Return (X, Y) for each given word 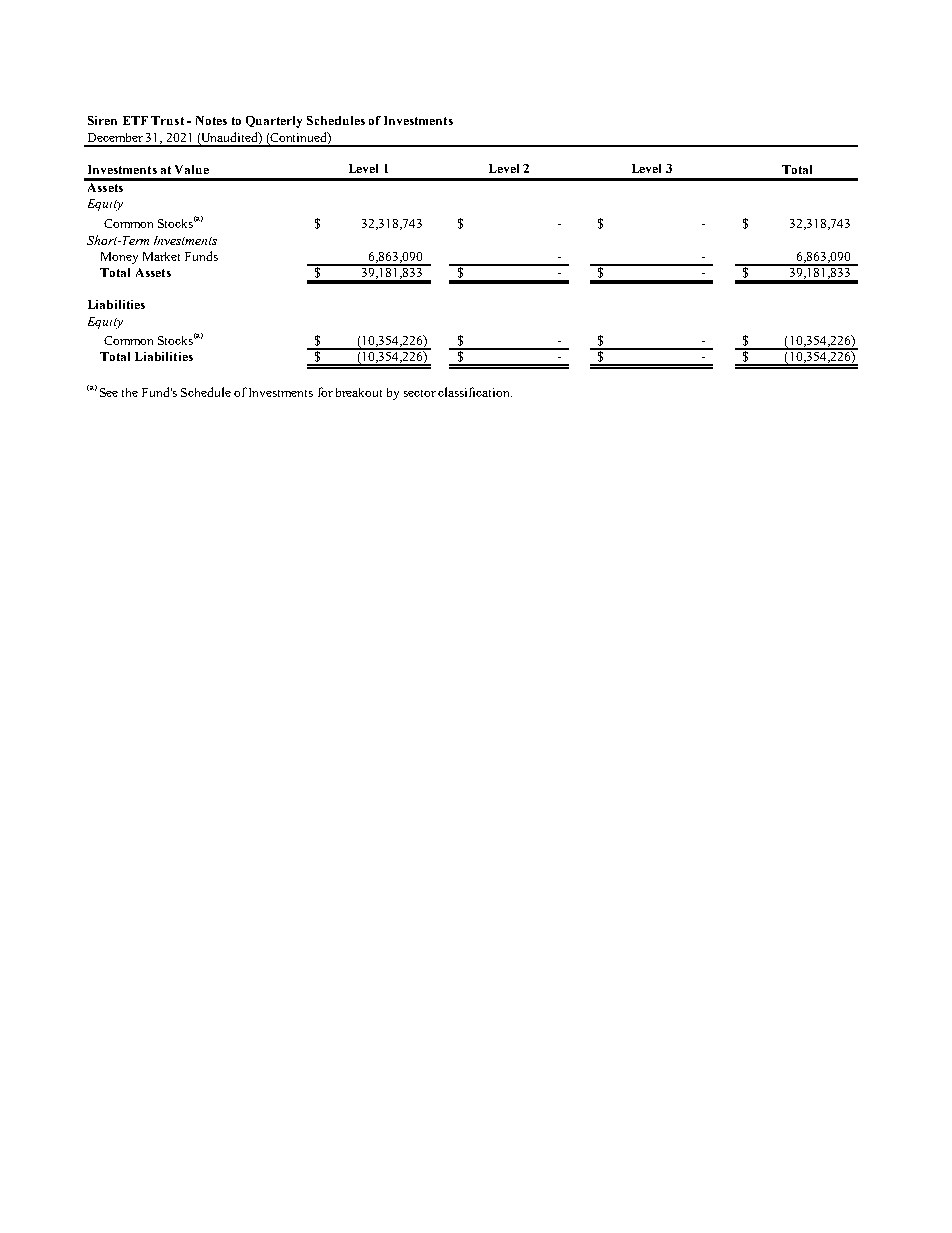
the (130, 392)
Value (192, 169)
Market (161, 256)
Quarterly (274, 122)
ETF (135, 120)
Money (119, 258)
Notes (211, 120)
